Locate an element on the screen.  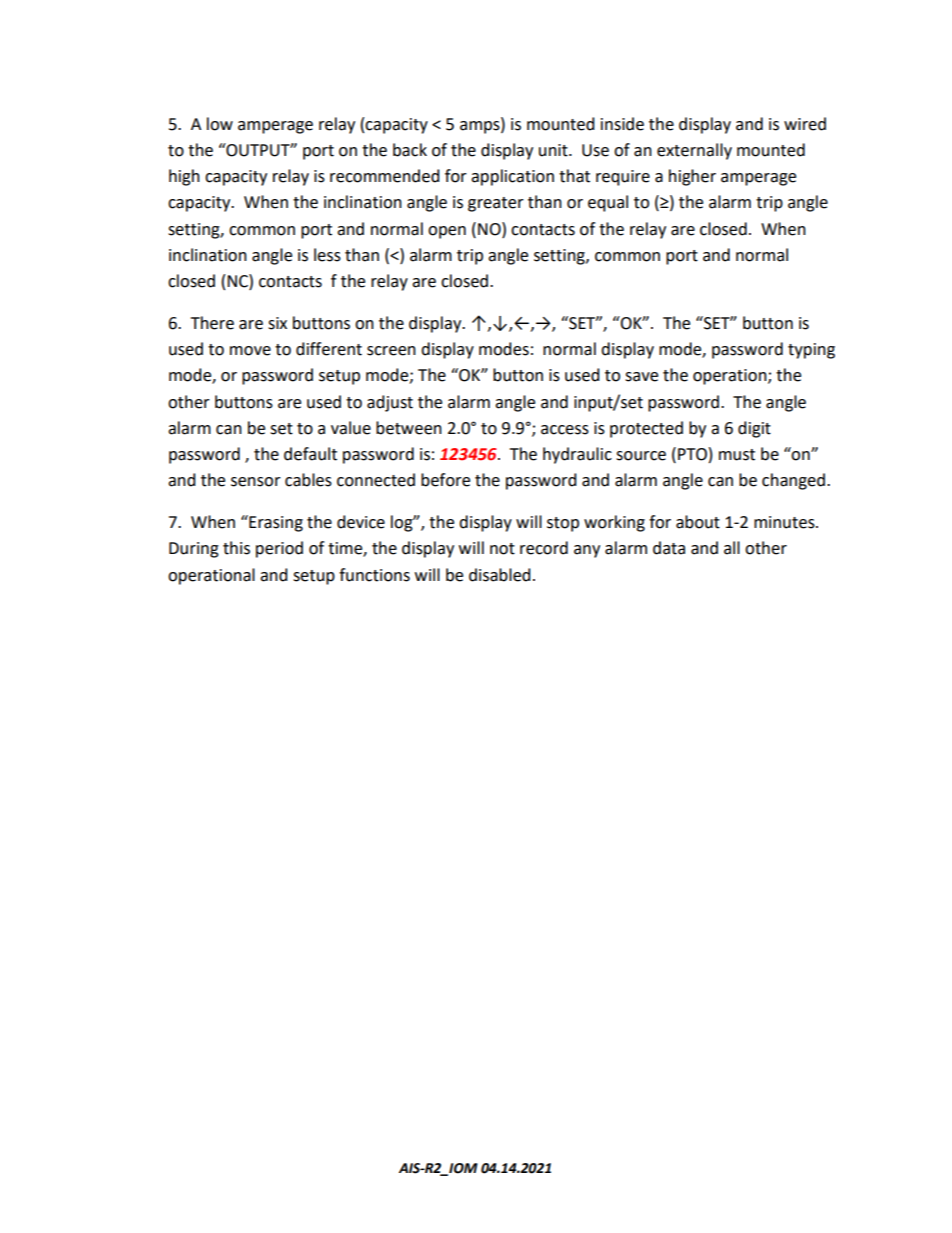
open is located at coordinates (447, 232).
